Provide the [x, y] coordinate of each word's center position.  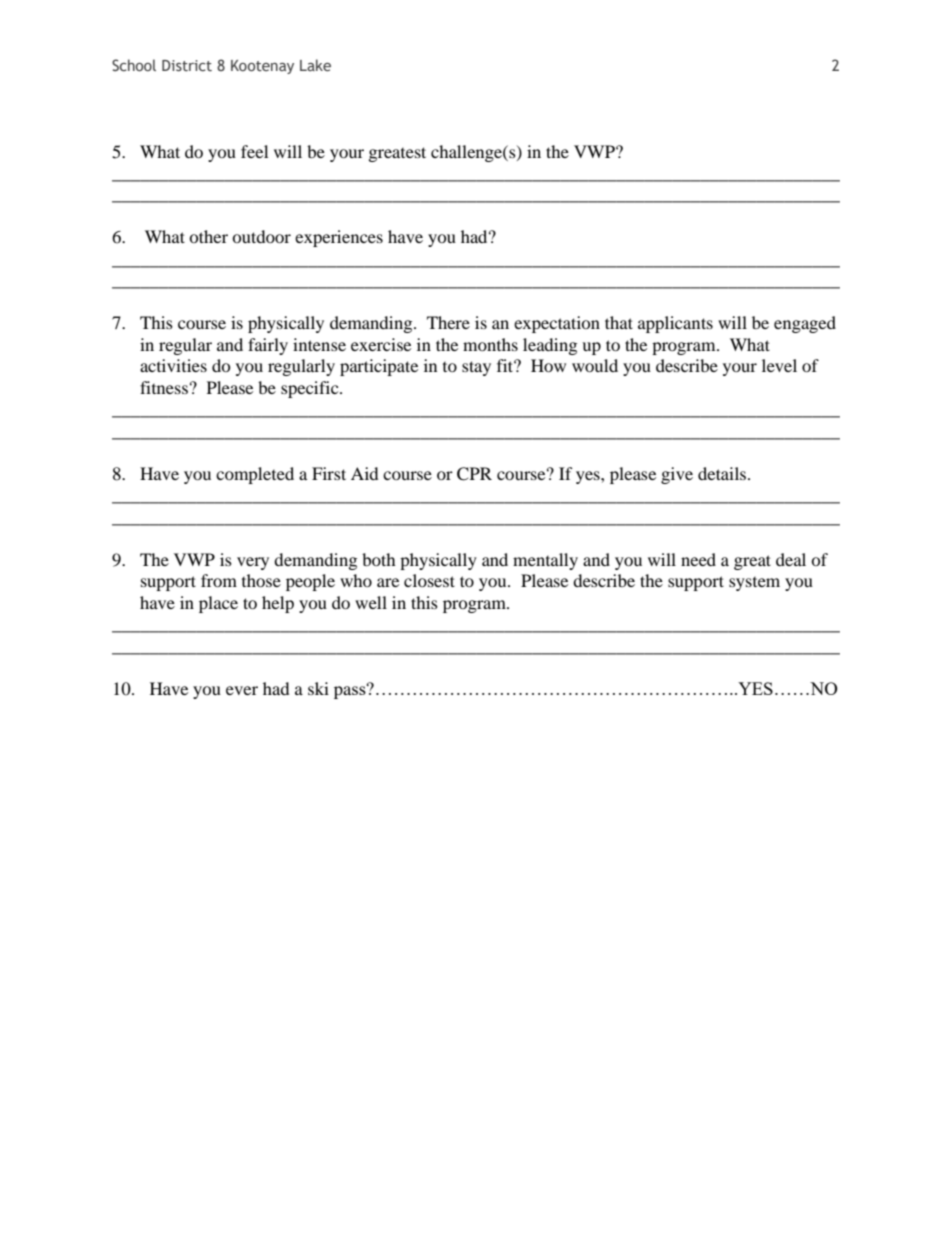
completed [255, 475]
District [187, 65]
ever [242, 690]
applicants [675, 324]
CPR [474, 474]
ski [318, 688]
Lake [315, 65]
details [723, 473]
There [448, 322]
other [208, 236]
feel [254, 151]
